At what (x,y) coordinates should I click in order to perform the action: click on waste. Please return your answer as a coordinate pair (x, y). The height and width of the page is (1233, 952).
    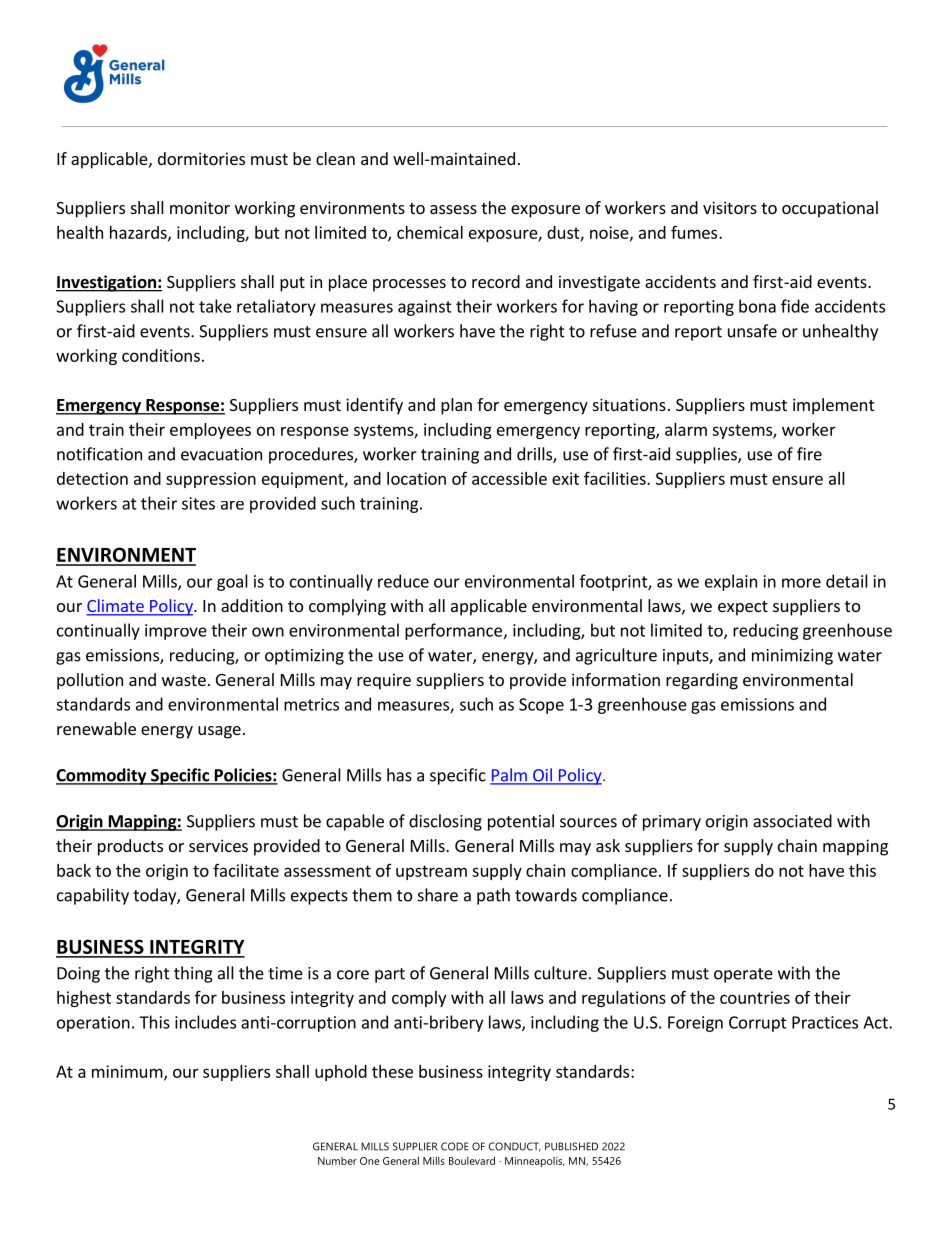
    Looking at the image, I should click on (184, 680).
